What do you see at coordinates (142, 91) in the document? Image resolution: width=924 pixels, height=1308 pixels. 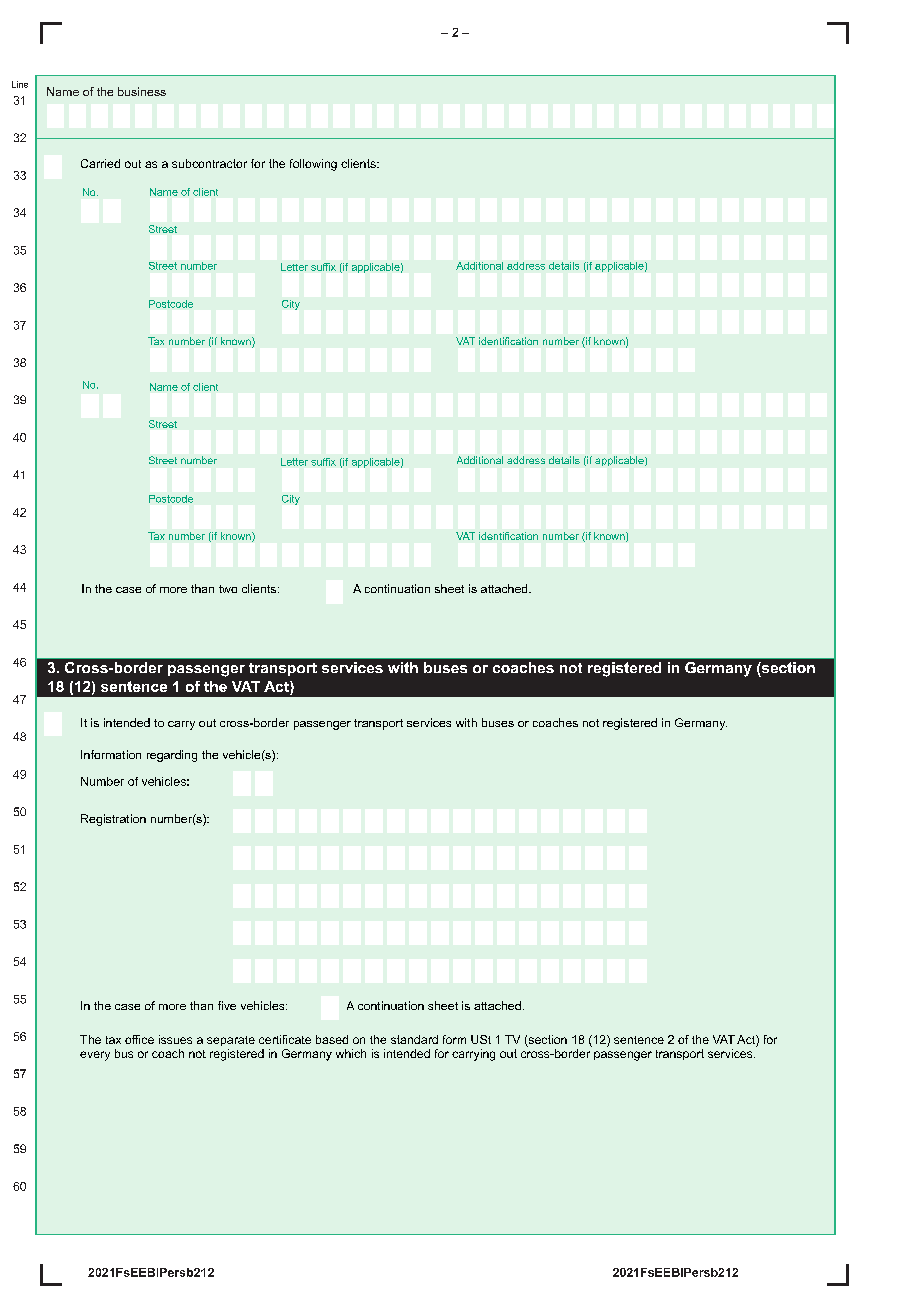 I see `business` at bounding box center [142, 91].
